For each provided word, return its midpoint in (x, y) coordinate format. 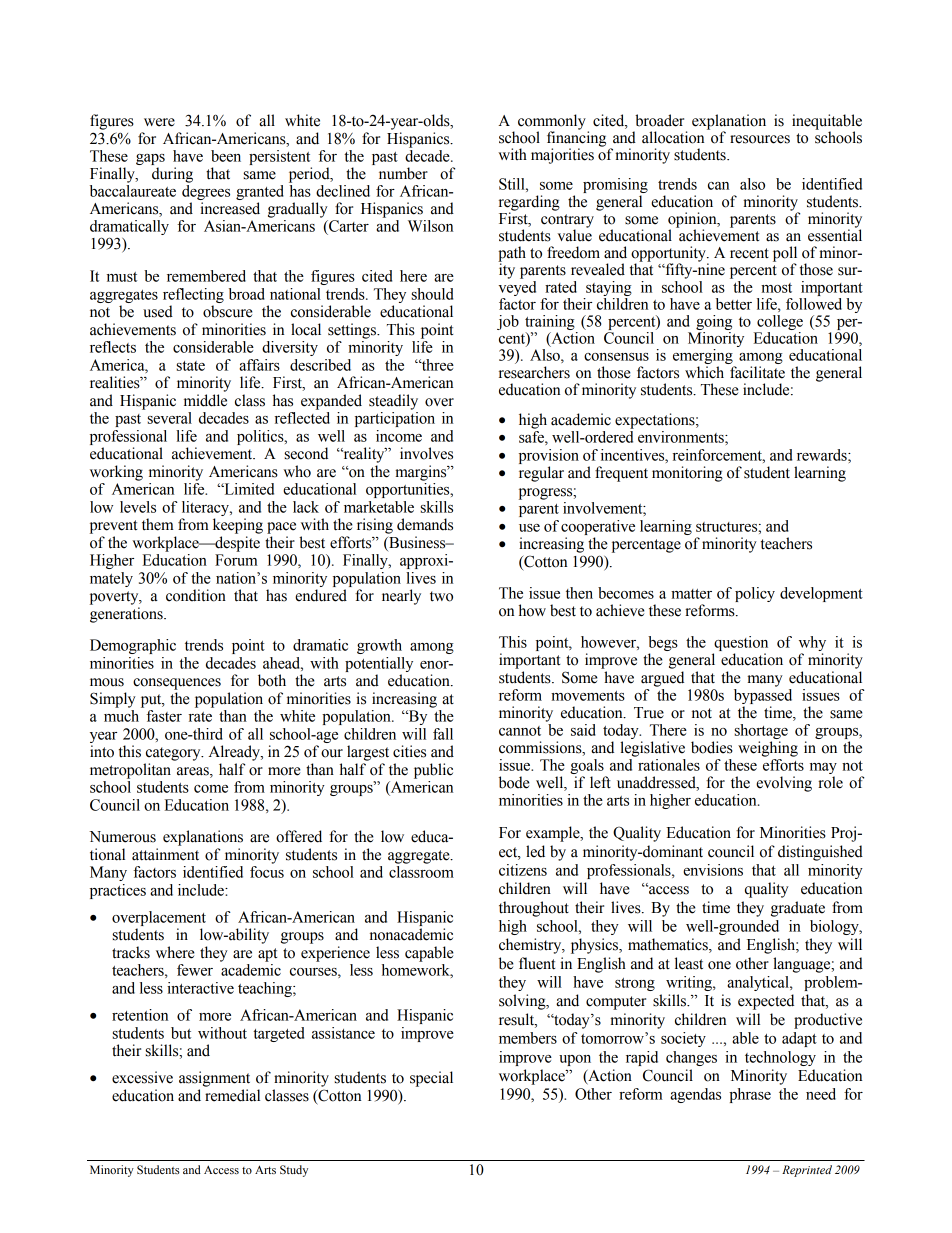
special (431, 1079)
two (441, 596)
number (403, 173)
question (740, 645)
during (172, 175)
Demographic (133, 646)
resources (760, 139)
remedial (232, 1095)
